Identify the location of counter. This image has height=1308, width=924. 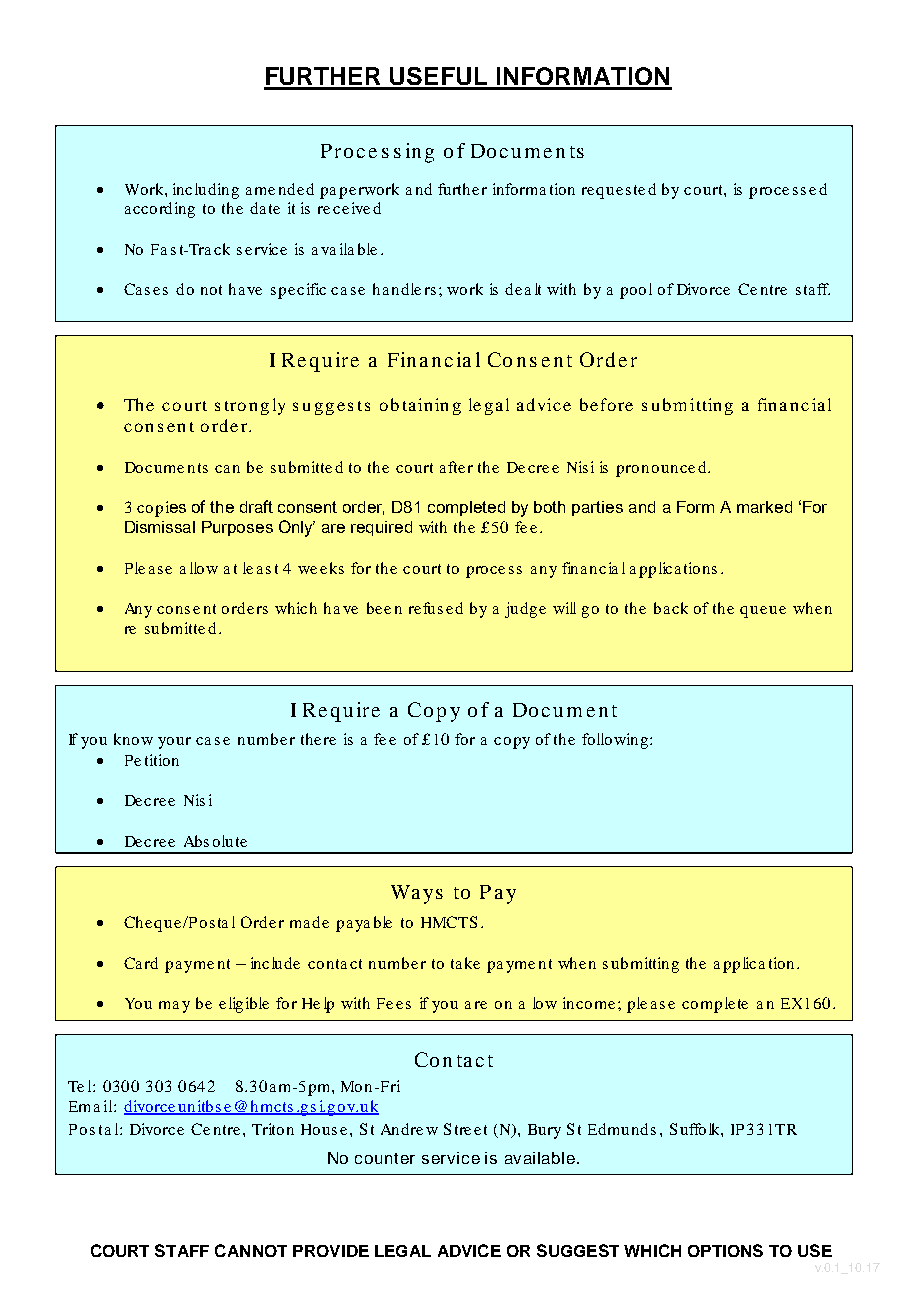
(385, 1158).
